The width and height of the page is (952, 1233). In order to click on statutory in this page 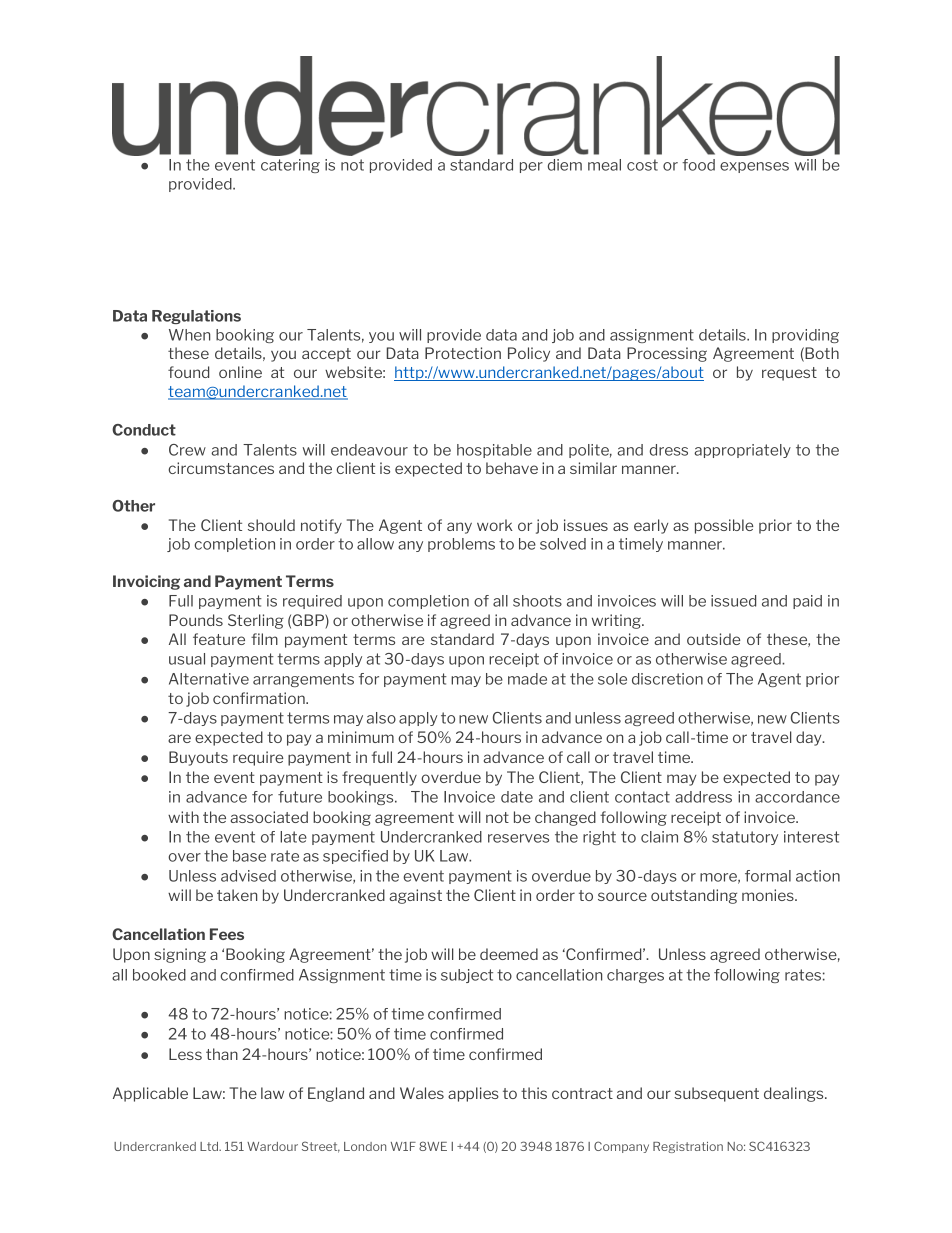, I will do `click(745, 838)`.
